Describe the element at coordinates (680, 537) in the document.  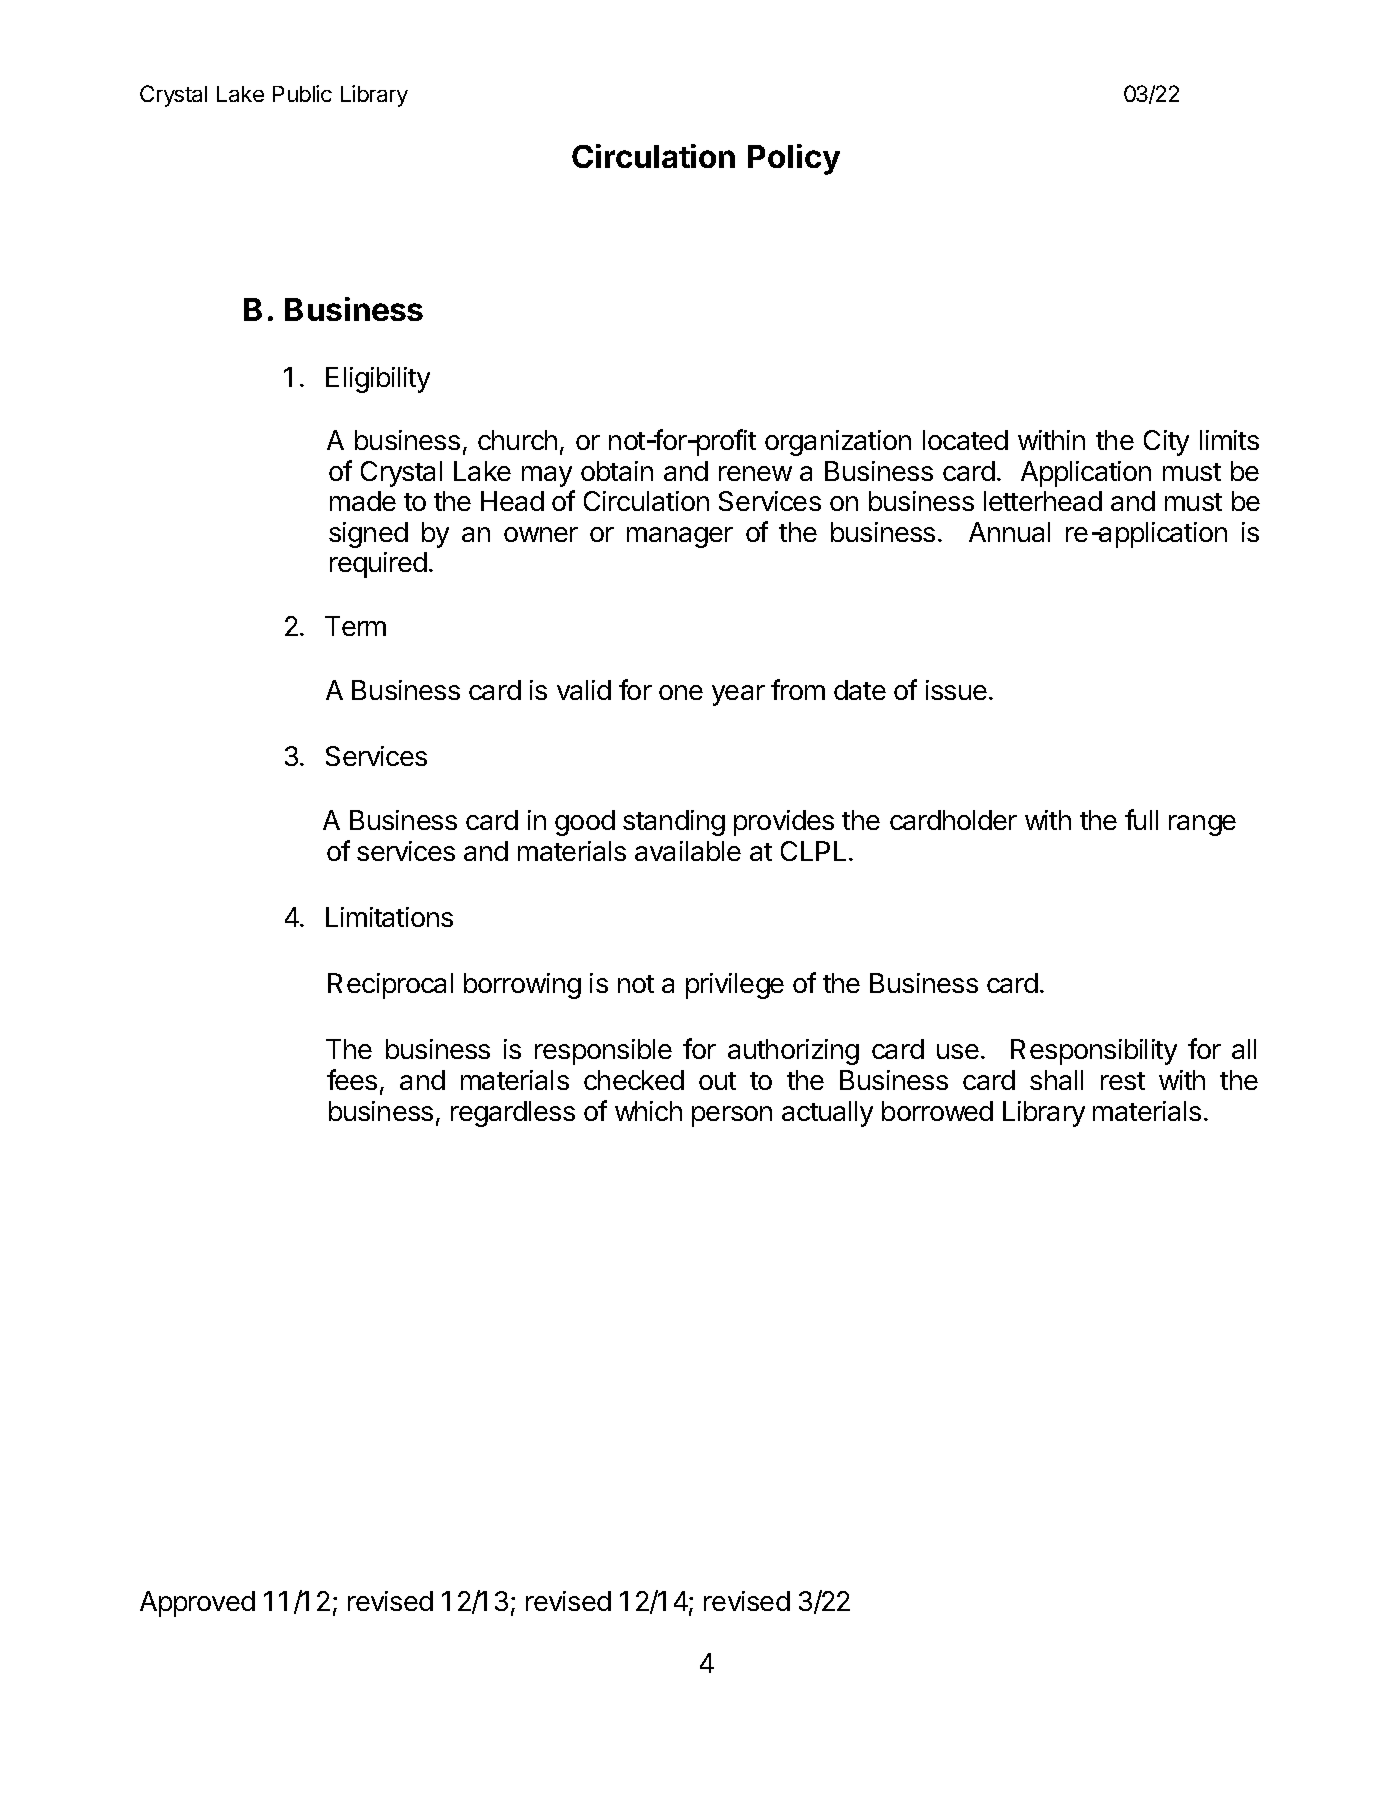
I see `manager` at that location.
